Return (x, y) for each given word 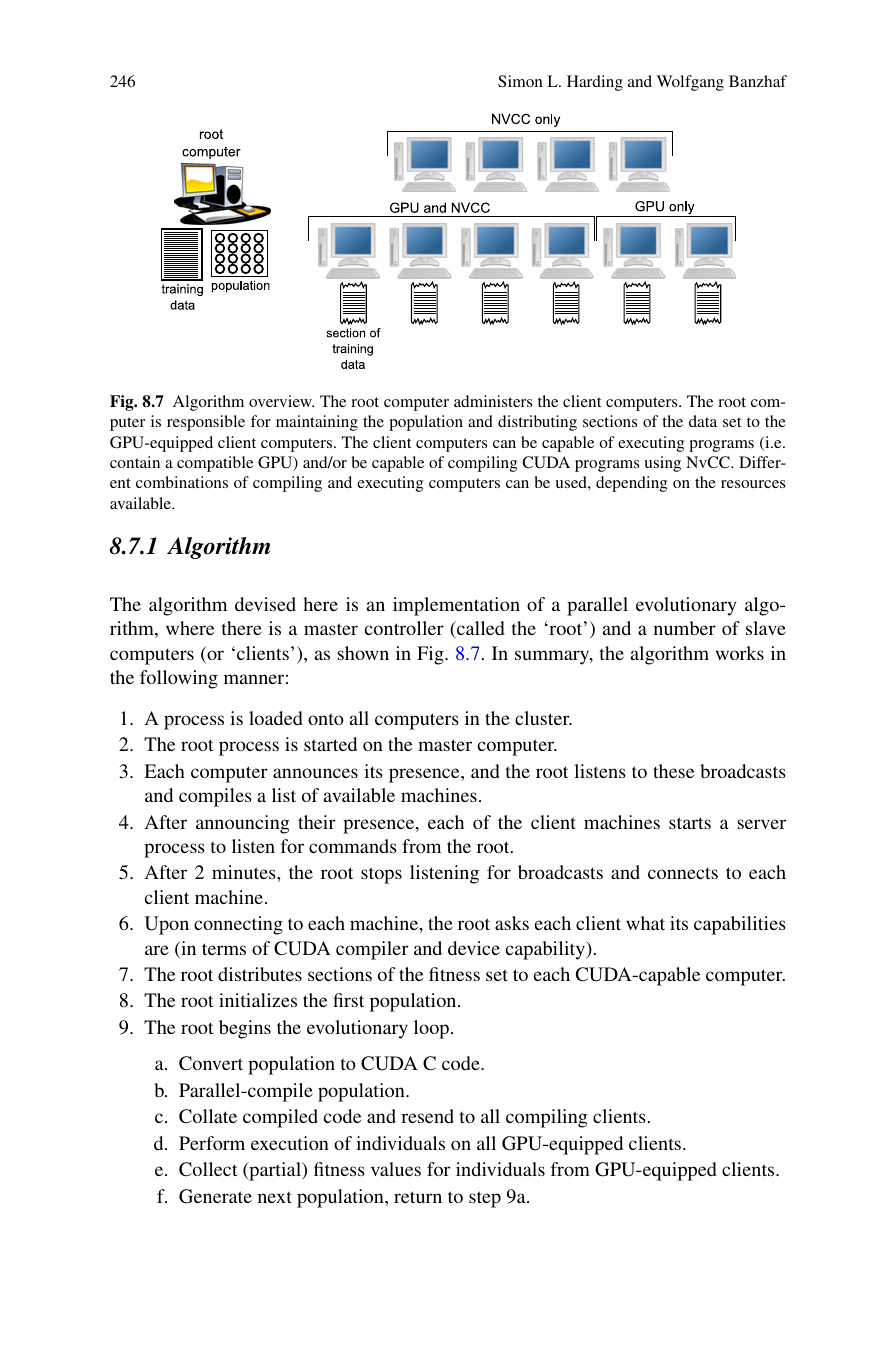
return (418, 1197)
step (485, 1199)
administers (493, 401)
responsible (206, 423)
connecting (238, 925)
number (685, 628)
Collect (208, 1169)
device (474, 948)
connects (683, 873)
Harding (595, 83)
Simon (520, 81)
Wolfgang (690, 83)
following (179, 679)
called (480, 630)
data (703, 421)
